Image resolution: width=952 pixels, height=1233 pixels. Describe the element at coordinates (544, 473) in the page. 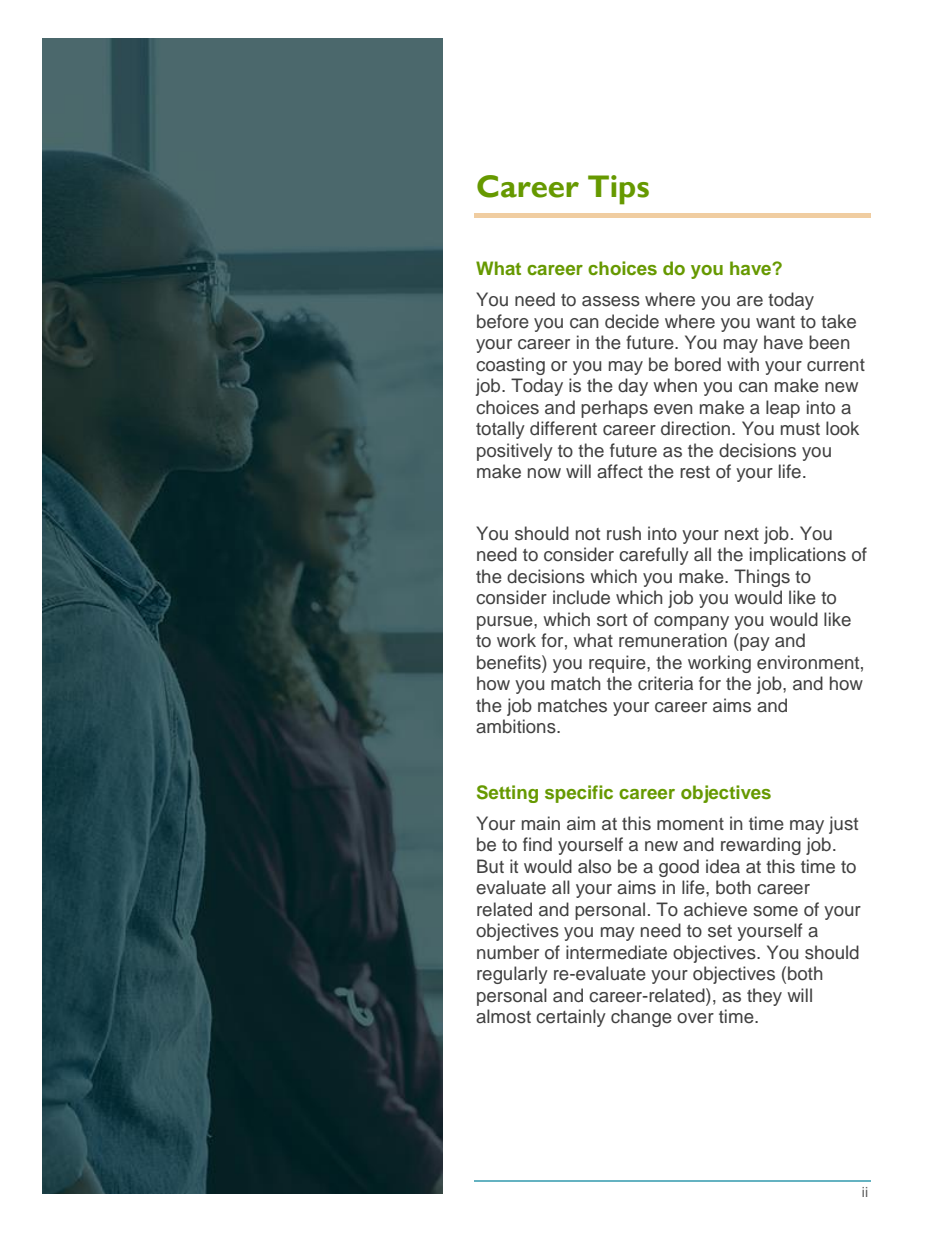

I see `now` at that location.
